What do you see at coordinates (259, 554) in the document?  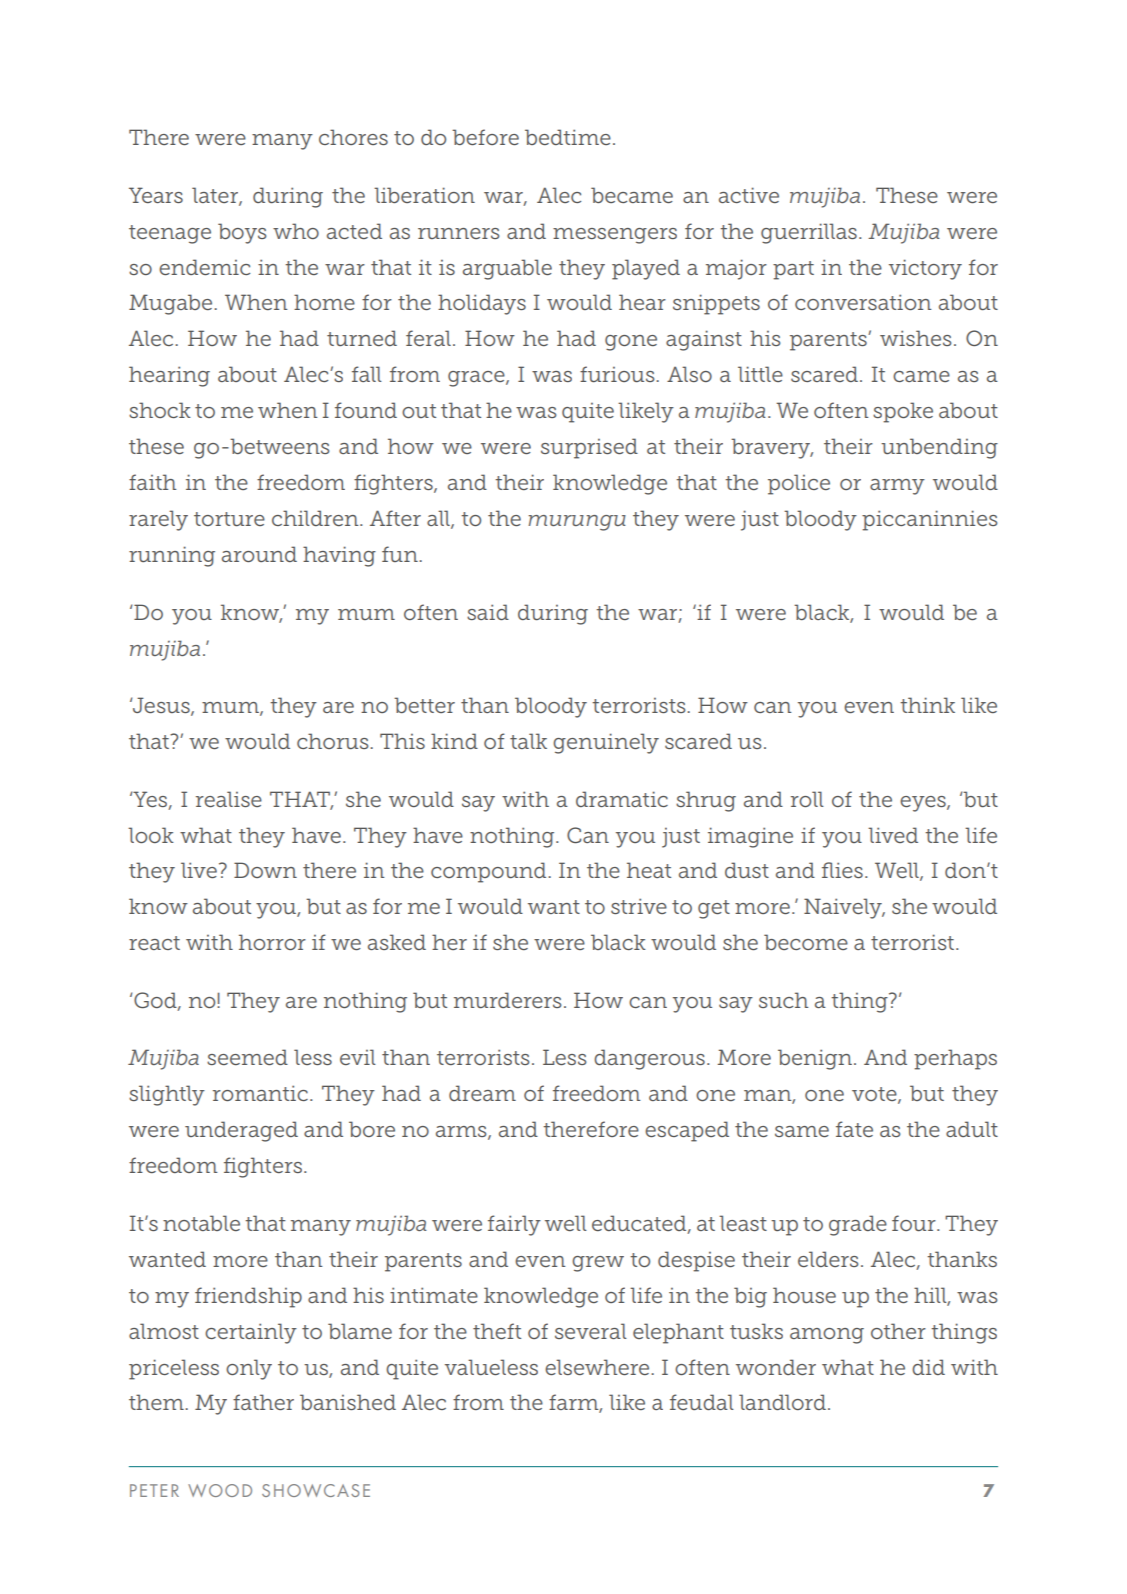 I see `around` at bounding box center [259, 554].
